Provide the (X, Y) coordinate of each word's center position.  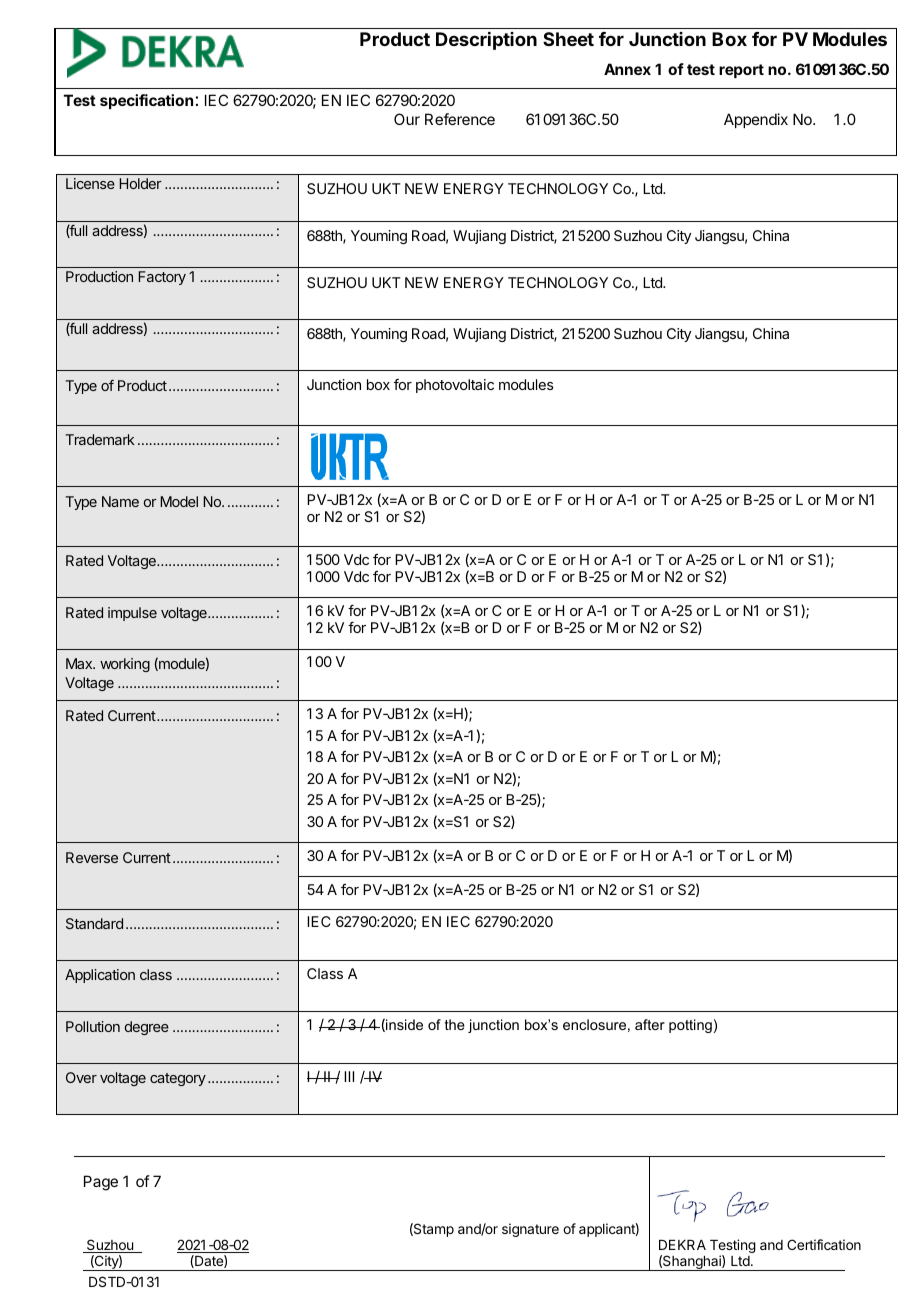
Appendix (756, 120)
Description (486, 41)
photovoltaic (455, 386)
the (455, 1024)
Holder (140, 183)
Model (179, 501)
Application (100, 976)
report (741, 71)
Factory (162, 278)
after (650, 1024)
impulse (132, 614)
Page (101, 1183)
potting (690, 1026)
